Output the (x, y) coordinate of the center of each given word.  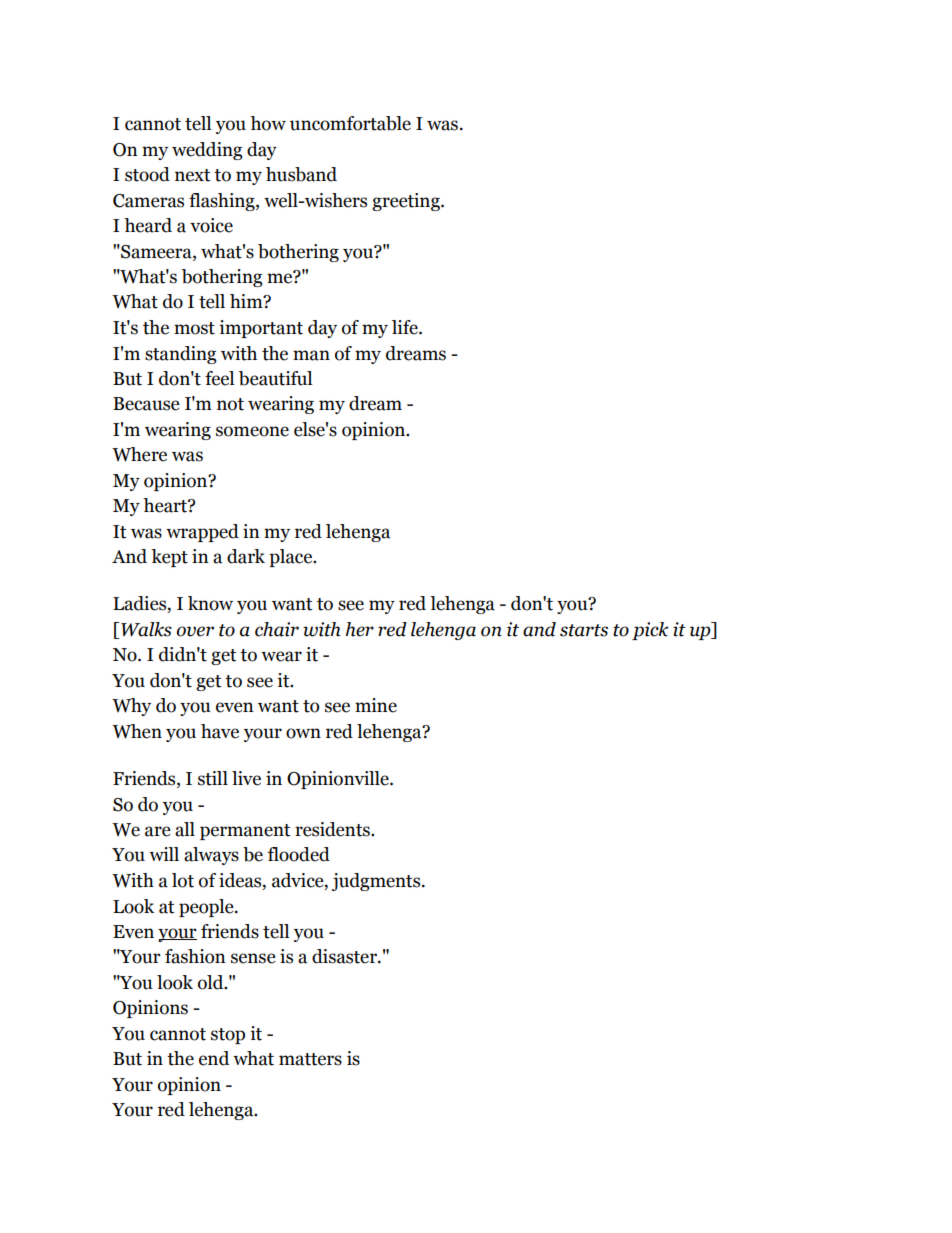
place (291, 558)
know (210, 603)
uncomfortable (350, 123)
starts (584, 630)
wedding (207, 151)
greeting (407, 202)
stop (228, 1036)
